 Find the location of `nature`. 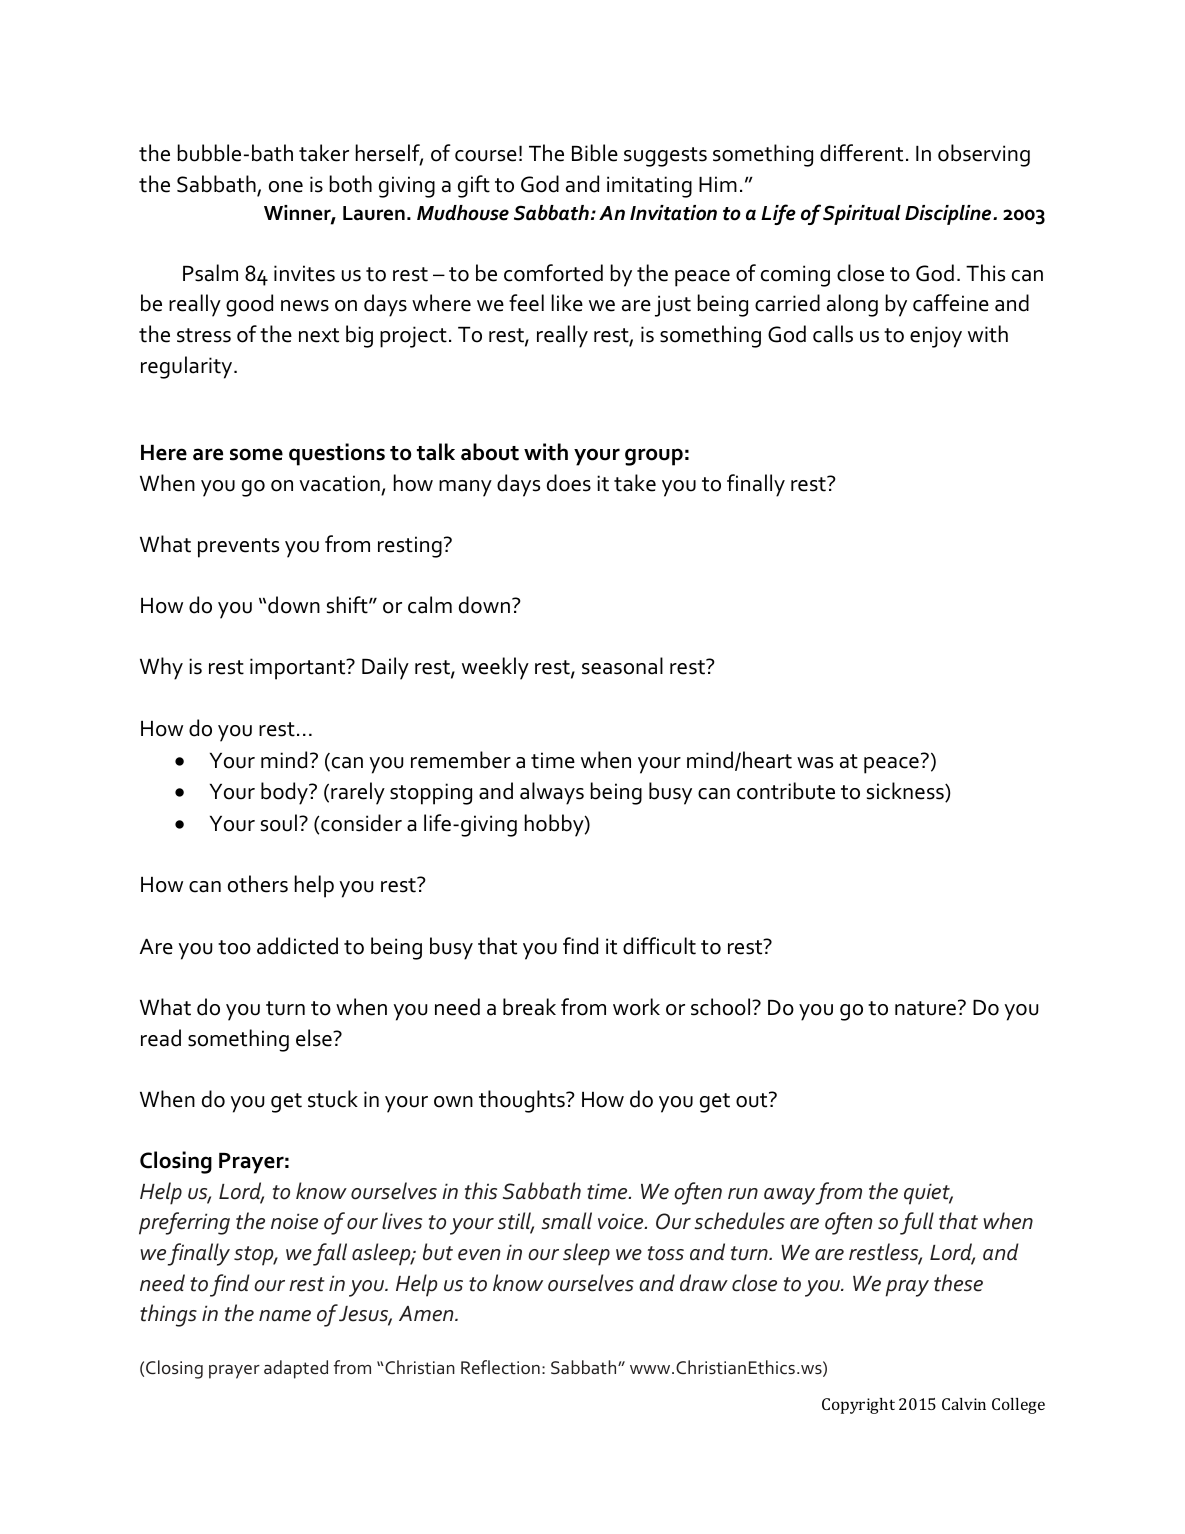

nature is located at coordinates (925, 1008).
